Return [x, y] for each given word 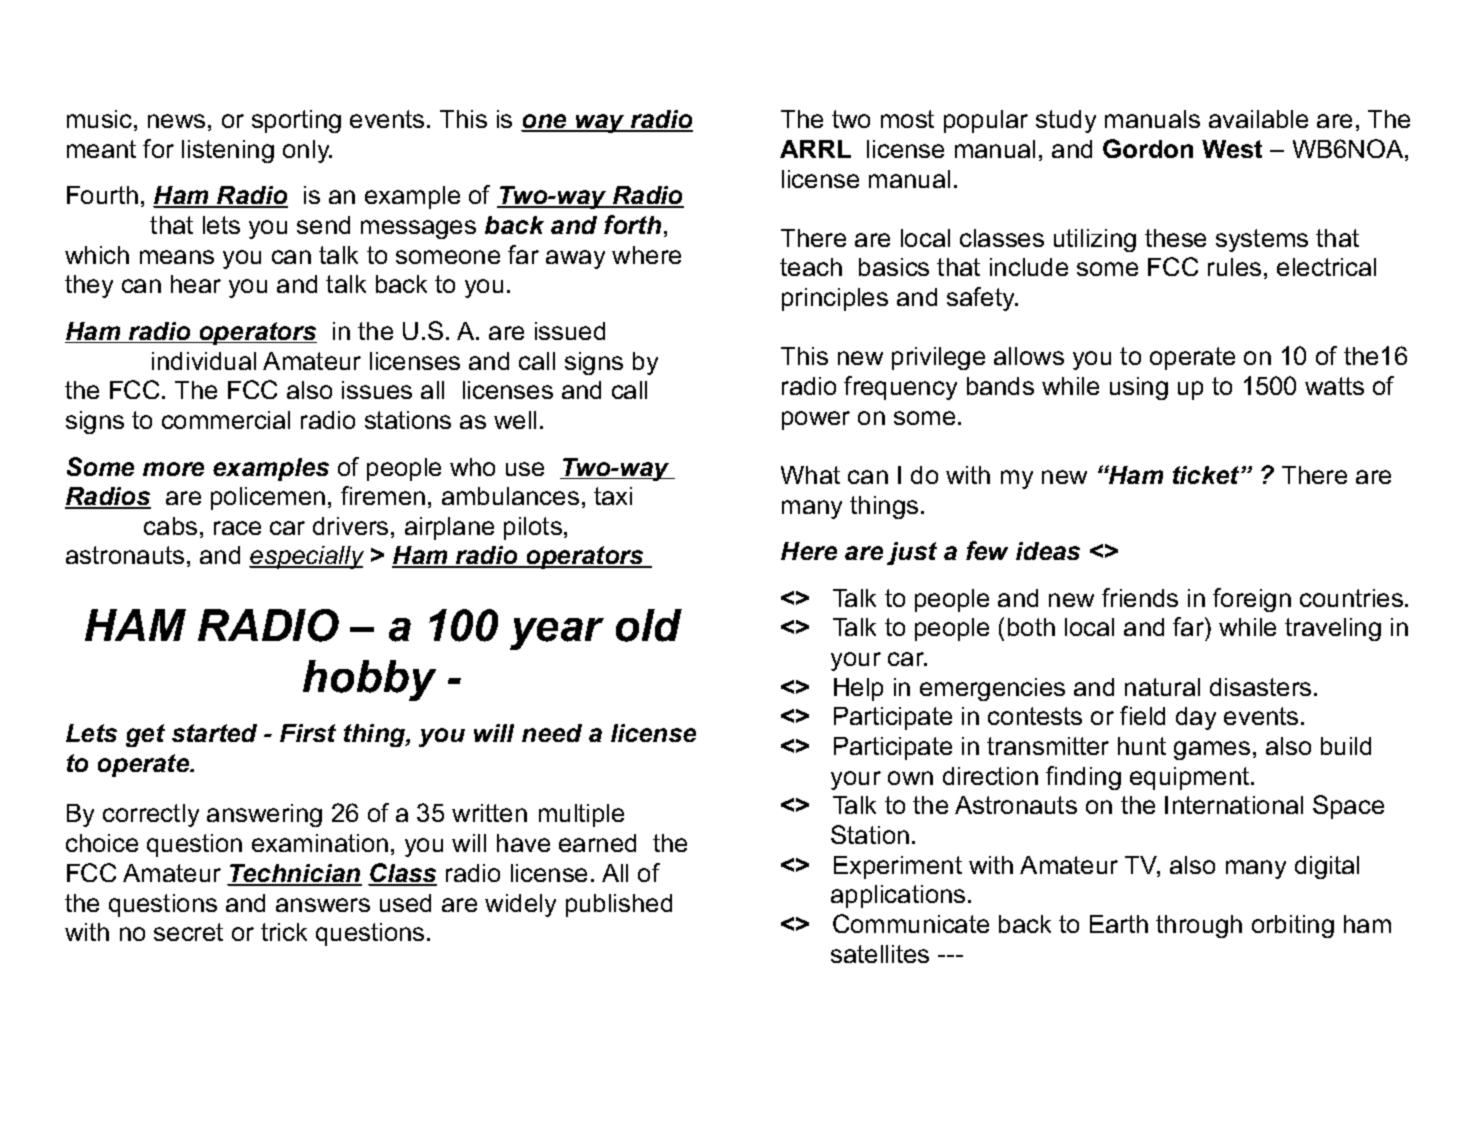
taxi [613, 496]
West [1232, 149]
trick [284, 932]
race [237, 528]
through [1199, 926]
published [619, 905]
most [907, 119]
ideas [1048, 551]
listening [228, 151]
